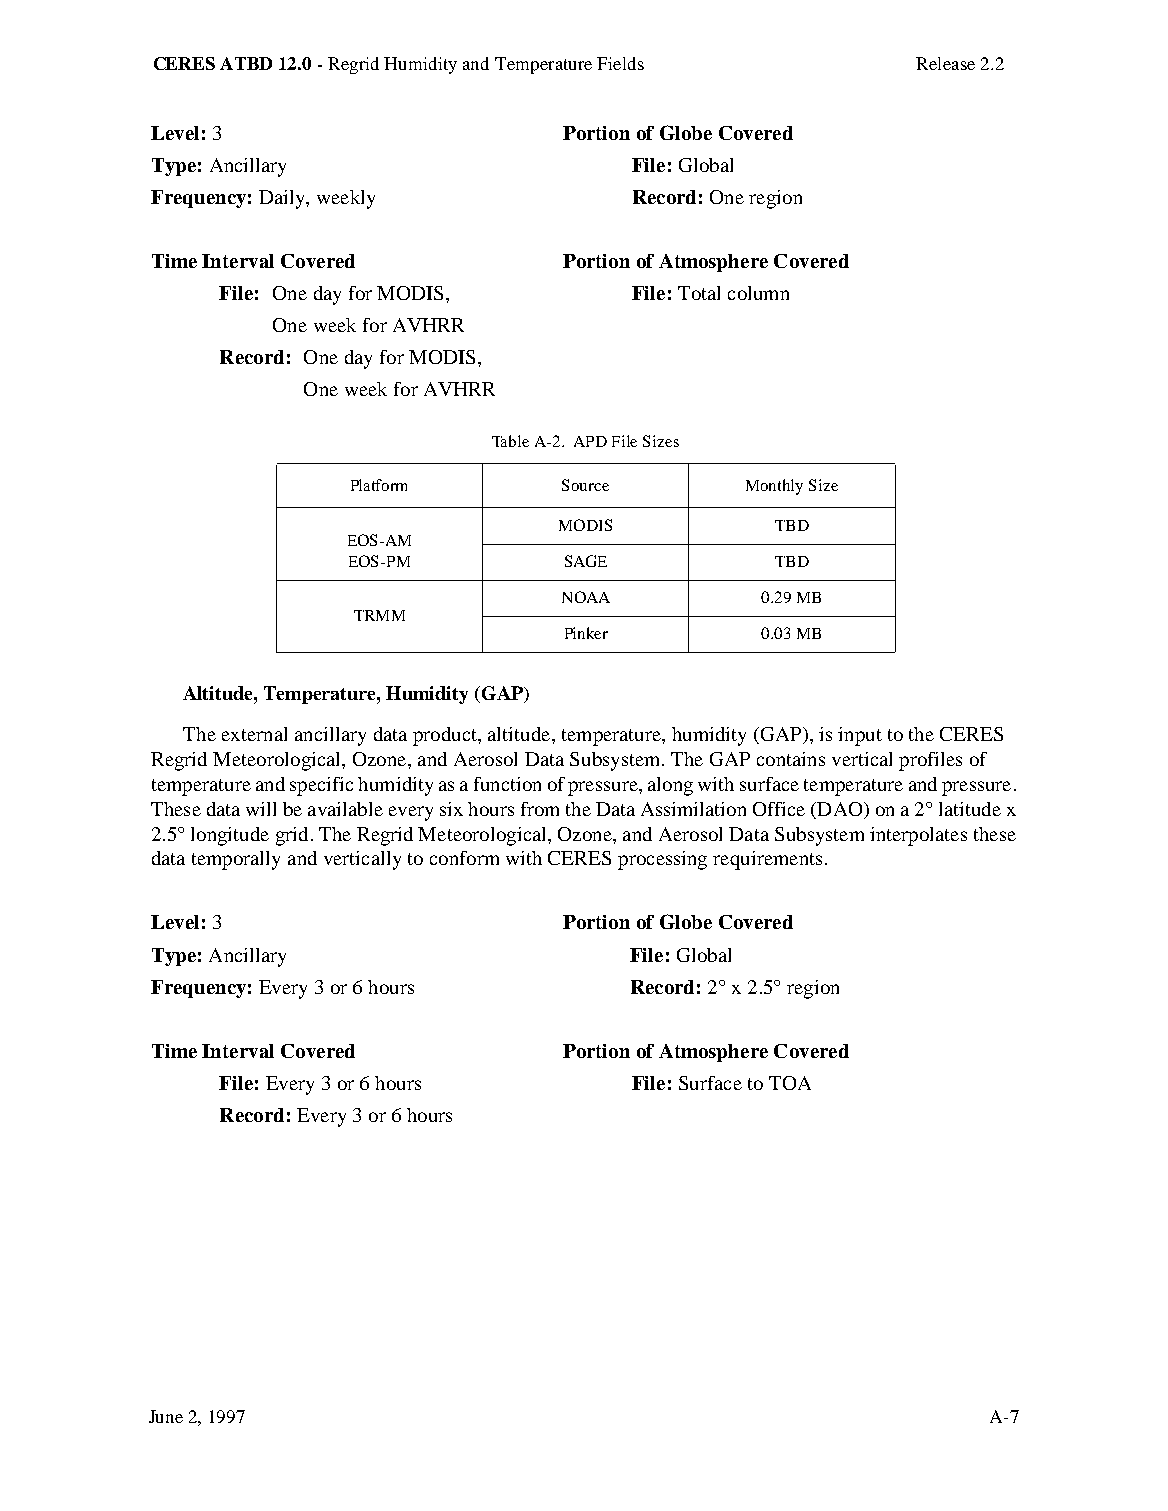 This page has height=1511, width=1168. I want to click on TOA, so click(790, 1083).
